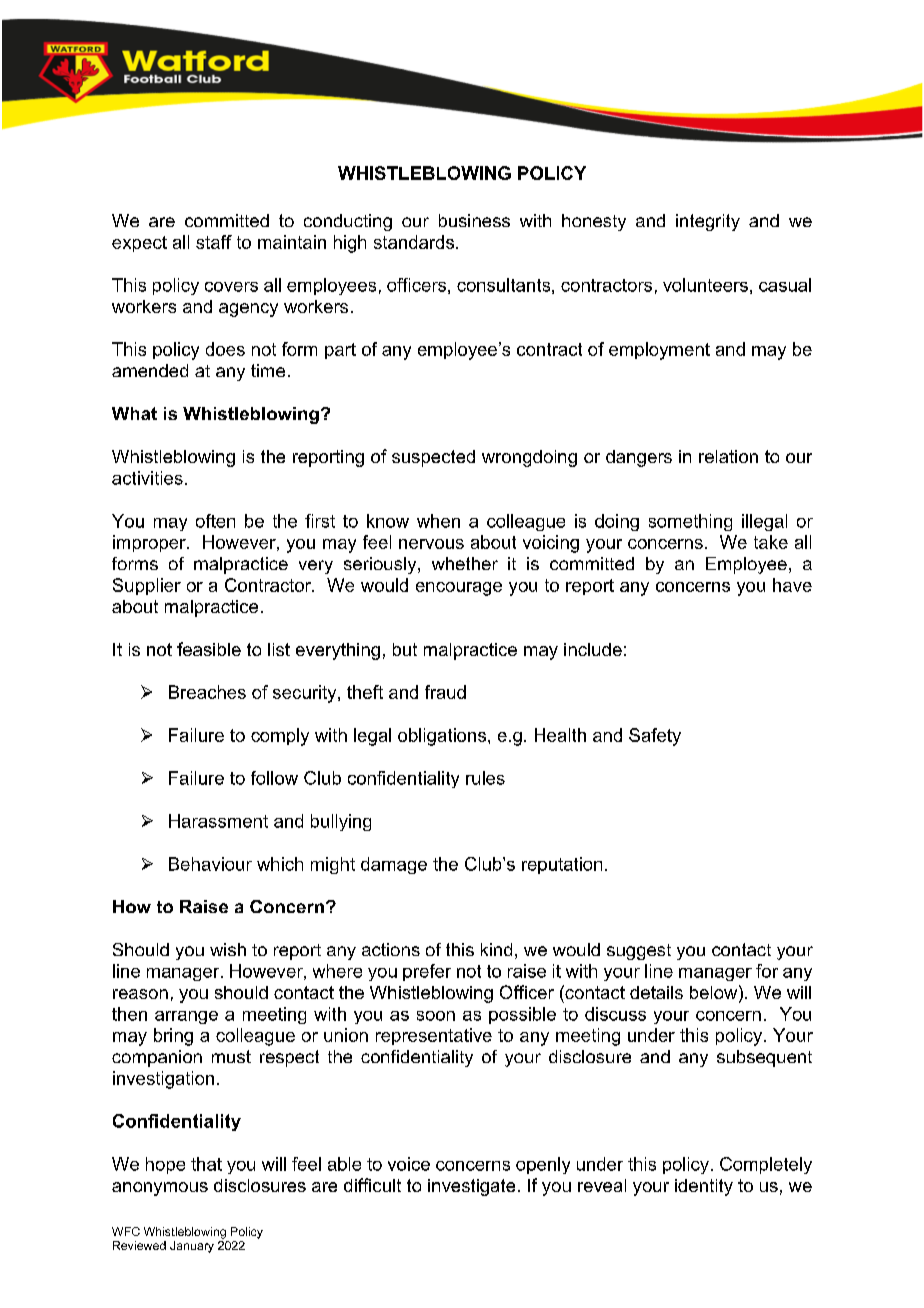 The width and height of the screenshot is (924, 1308). Describe the element at coordinates (427, 972) in the screenshot. I see `prefer` at that location.
